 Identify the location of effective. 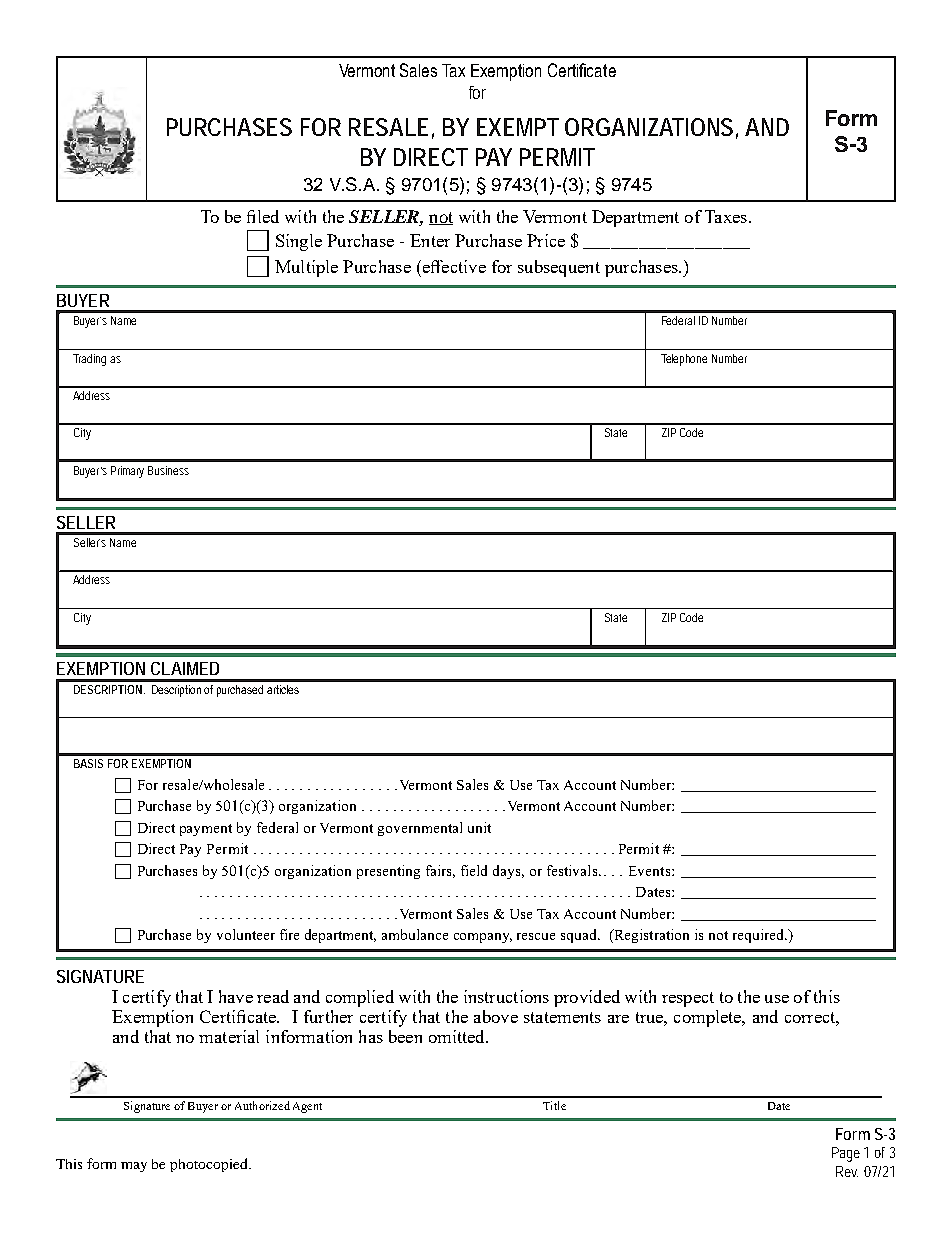
(453, 266).
